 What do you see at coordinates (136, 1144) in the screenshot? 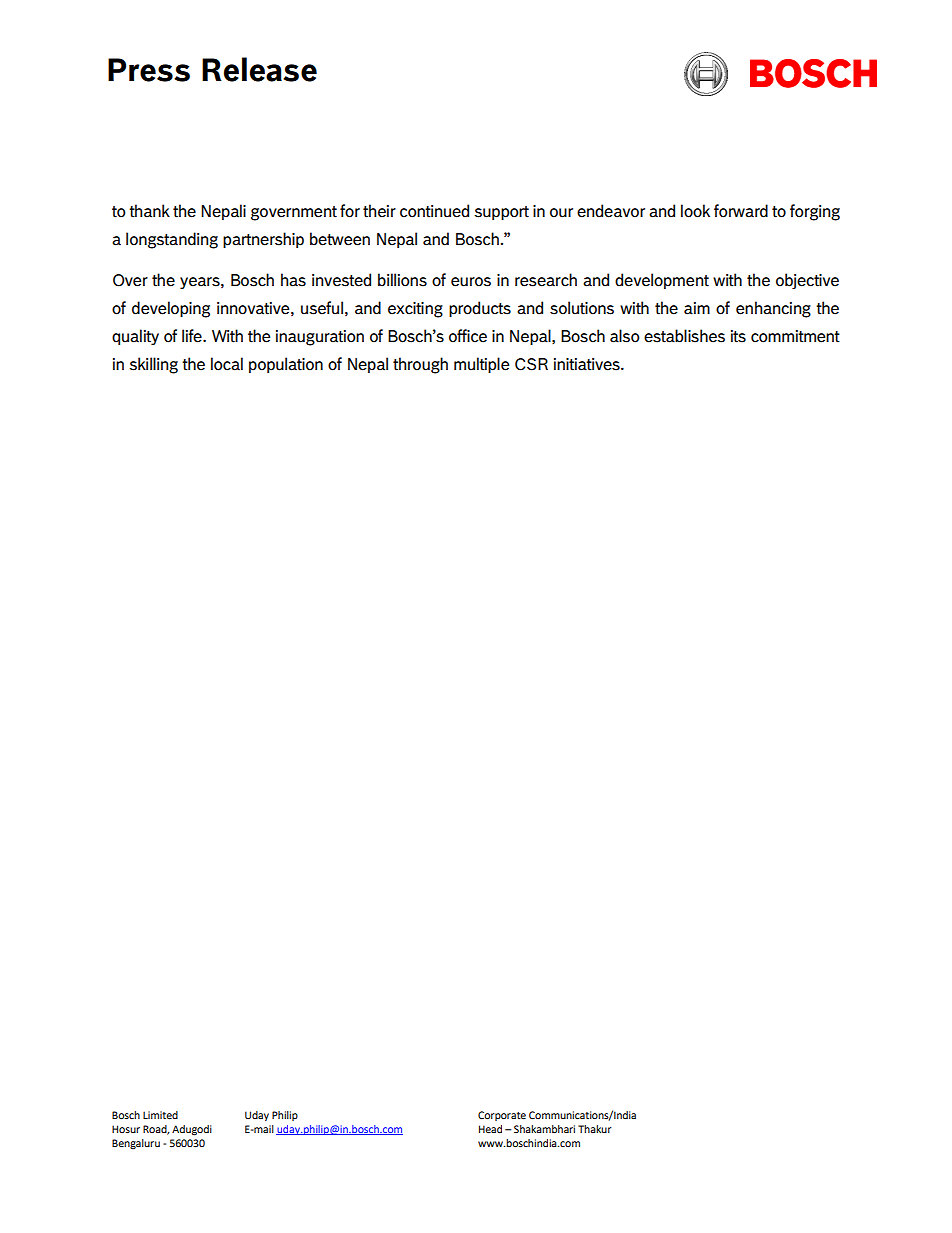
I see `Bengaluru` at bounding box center [136, 1144].
